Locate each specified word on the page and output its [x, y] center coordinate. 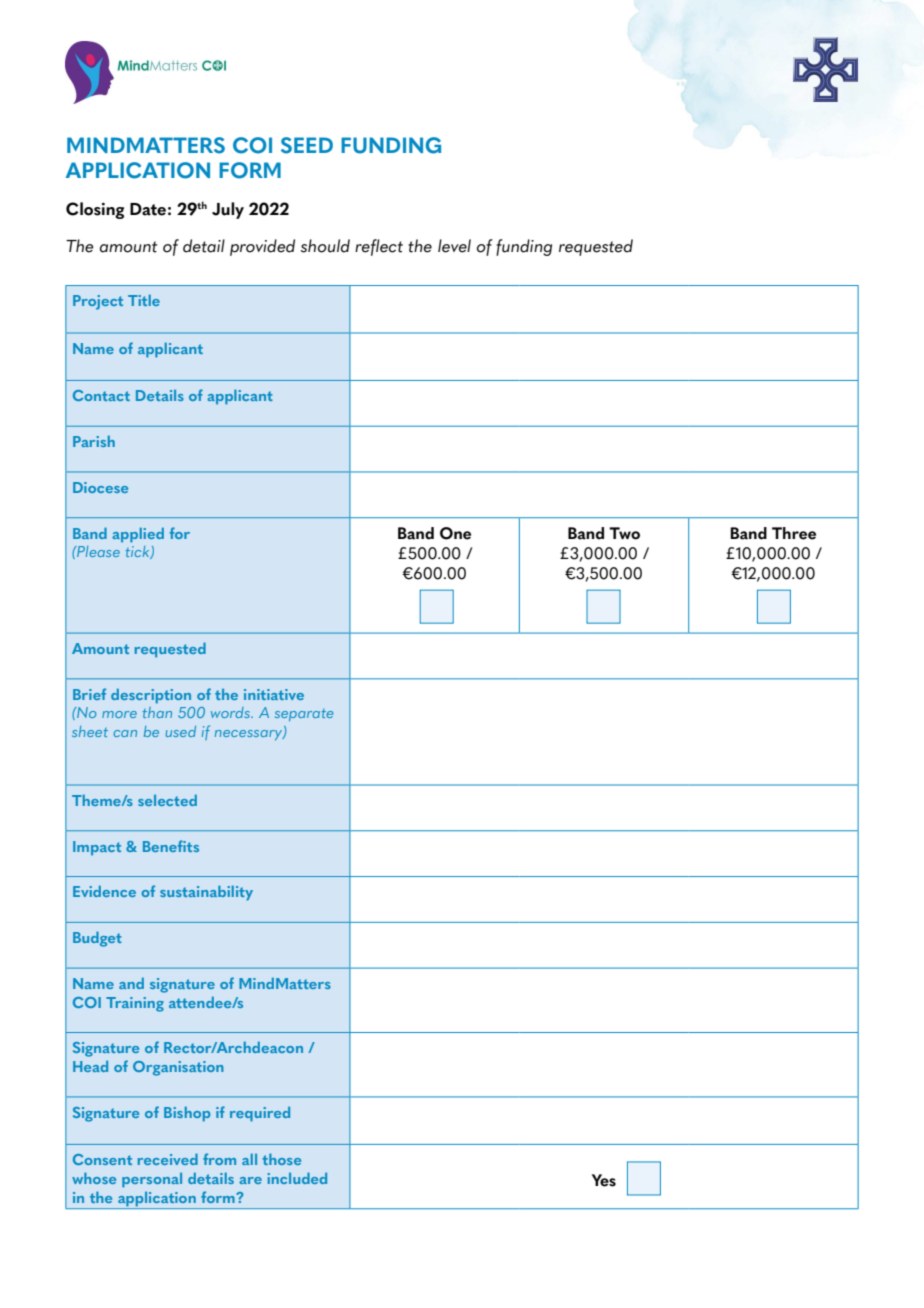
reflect [379, 247]
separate [304, 715]
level [454, 246]
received [168, 1159]
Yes [604, 1180]
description [151, 696]
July [228, 210]
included [297, 1178]
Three [794, 533]
